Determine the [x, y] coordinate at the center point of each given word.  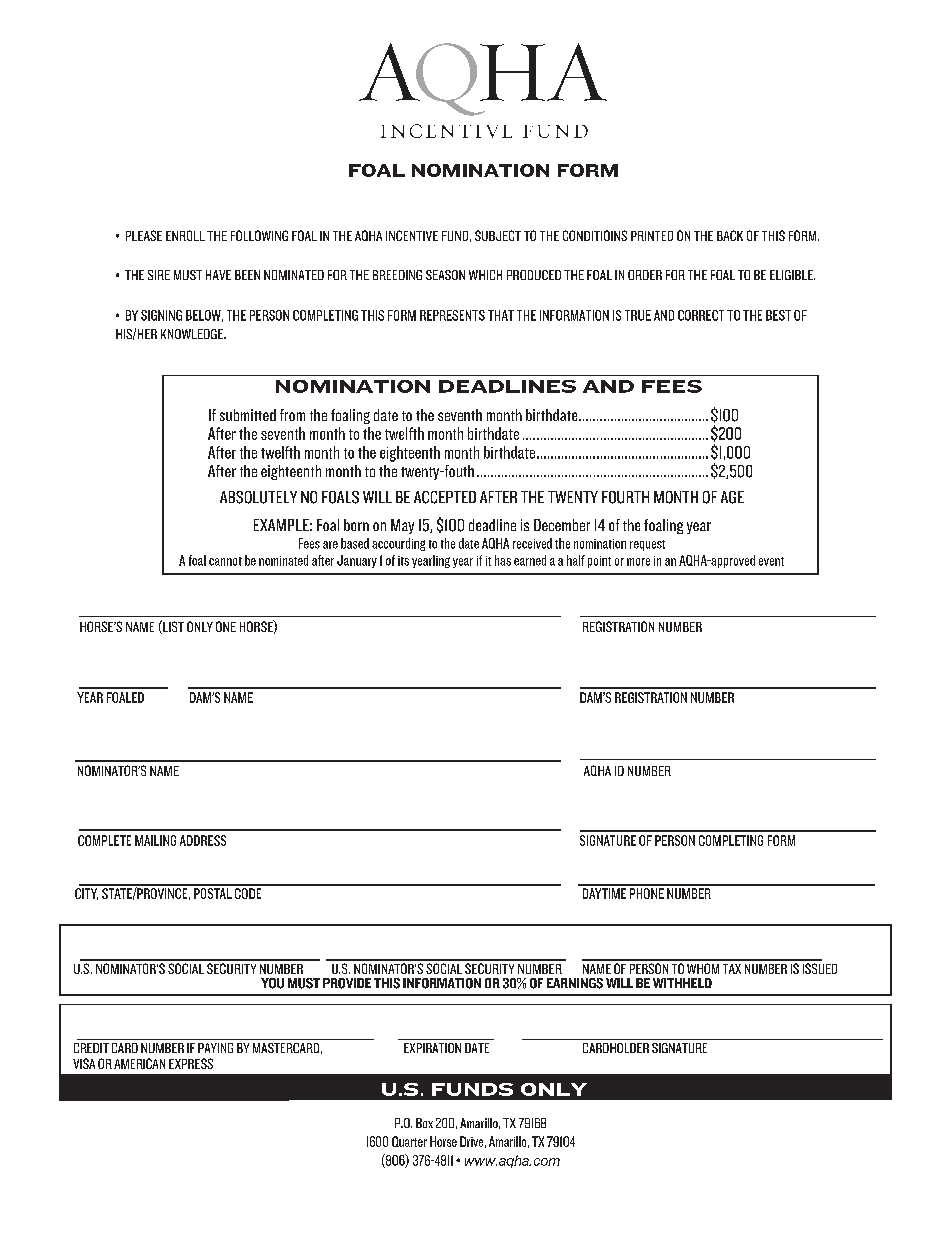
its [403, 561]
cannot [225, 561]
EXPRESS [191, 1063]
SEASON [445, 275]
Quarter [409, 1141]
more [638, 562]
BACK [730, 235]
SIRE [159, 275]
